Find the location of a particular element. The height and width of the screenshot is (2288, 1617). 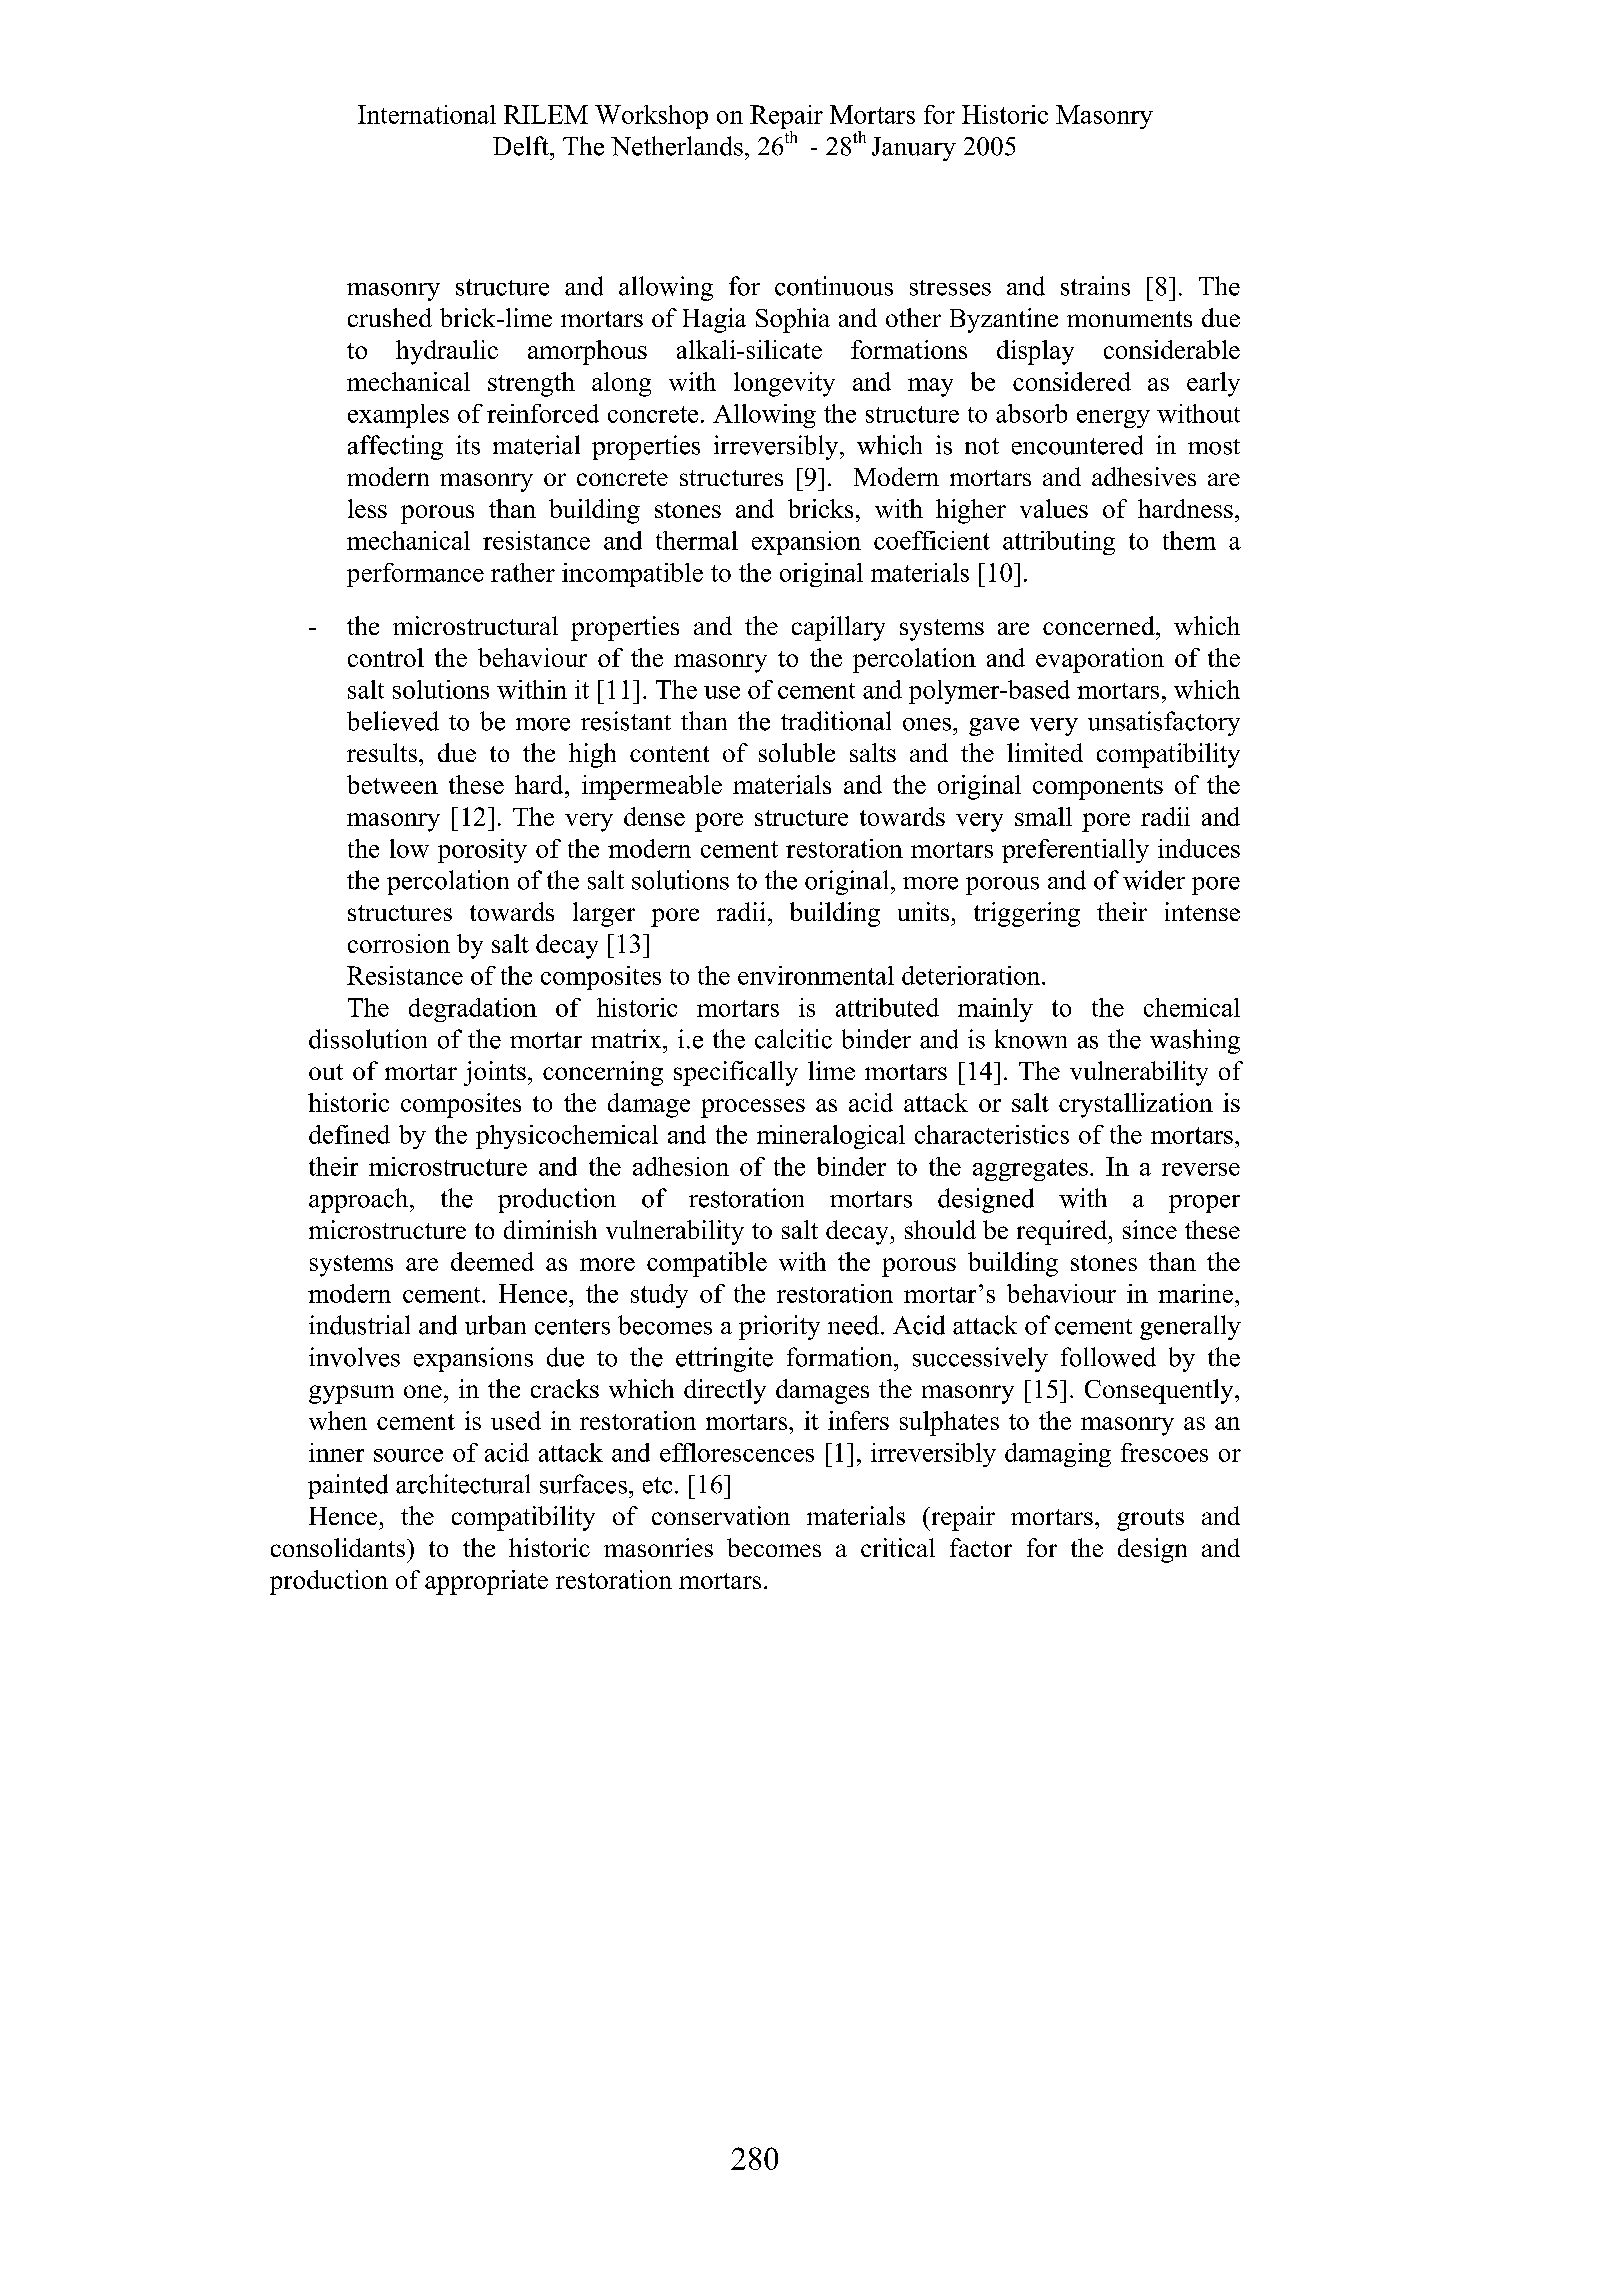

Netherlands is located at coordinates (677, 146).
